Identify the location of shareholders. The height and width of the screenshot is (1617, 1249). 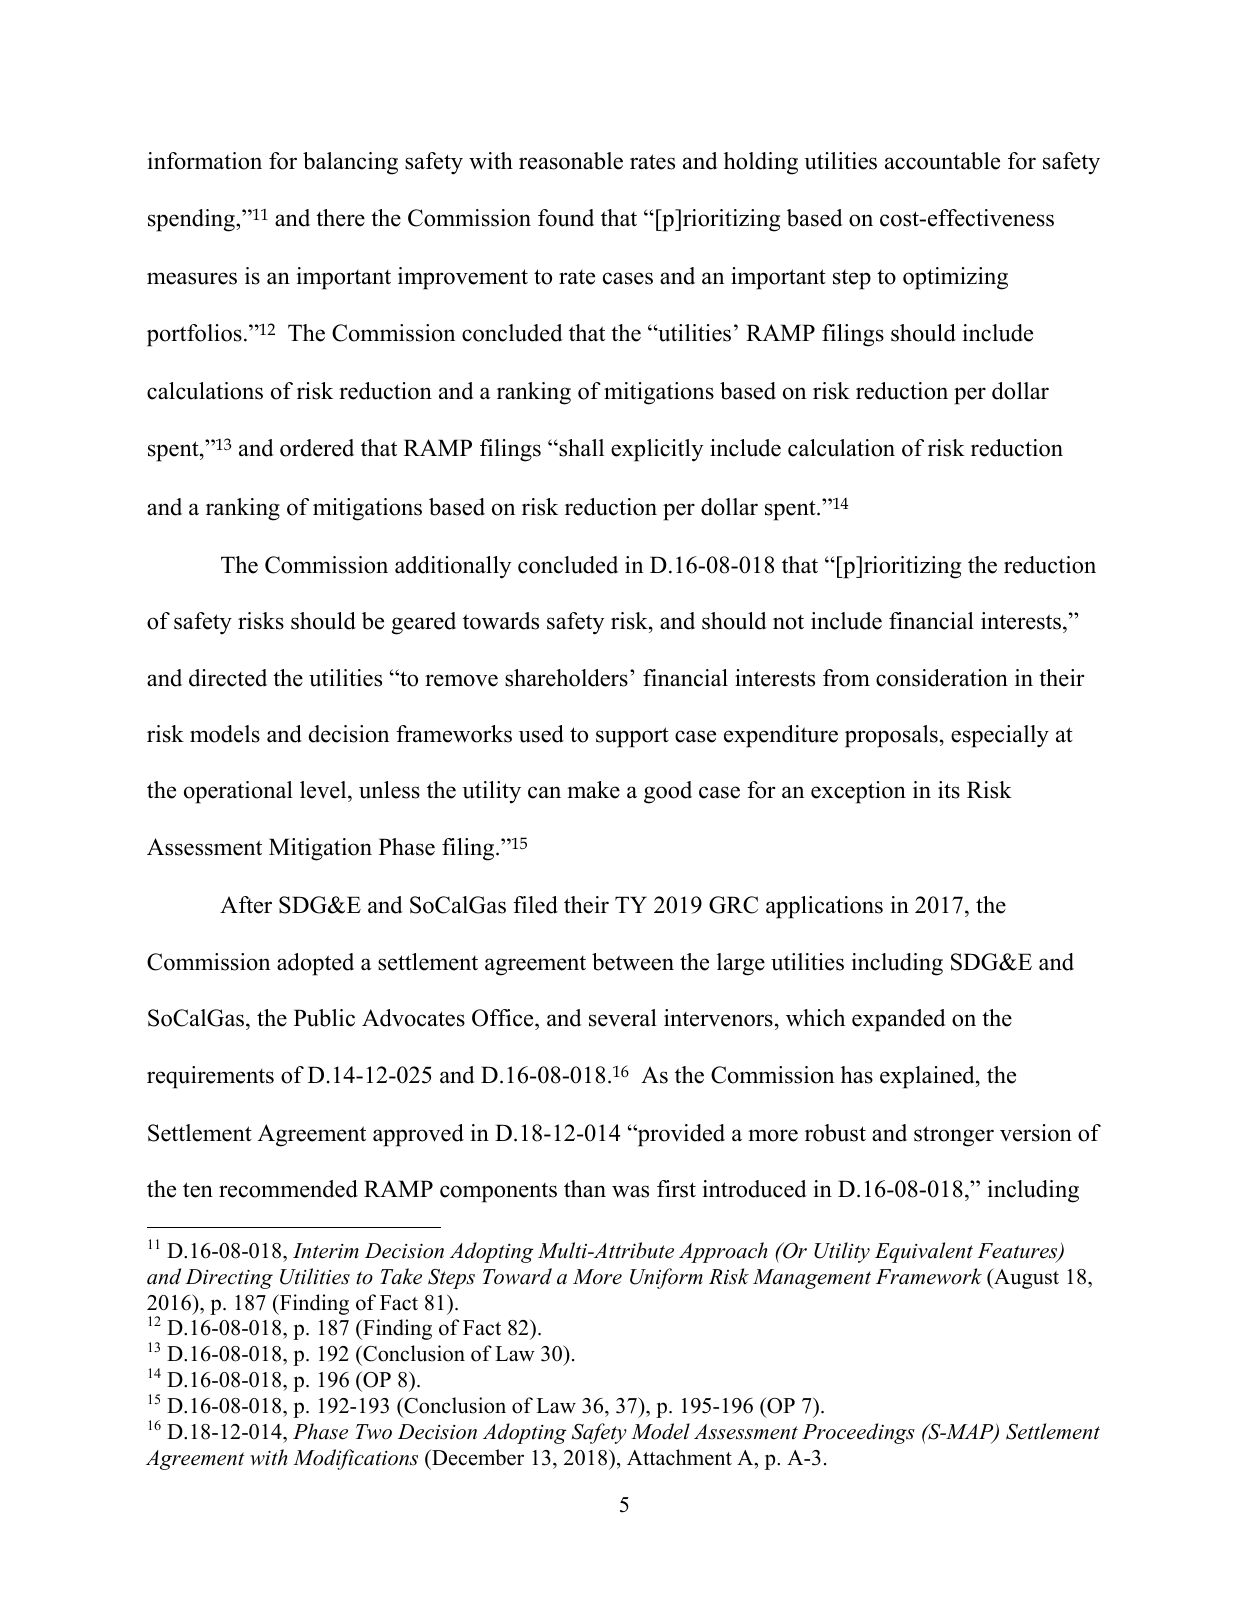
(566, 678).
